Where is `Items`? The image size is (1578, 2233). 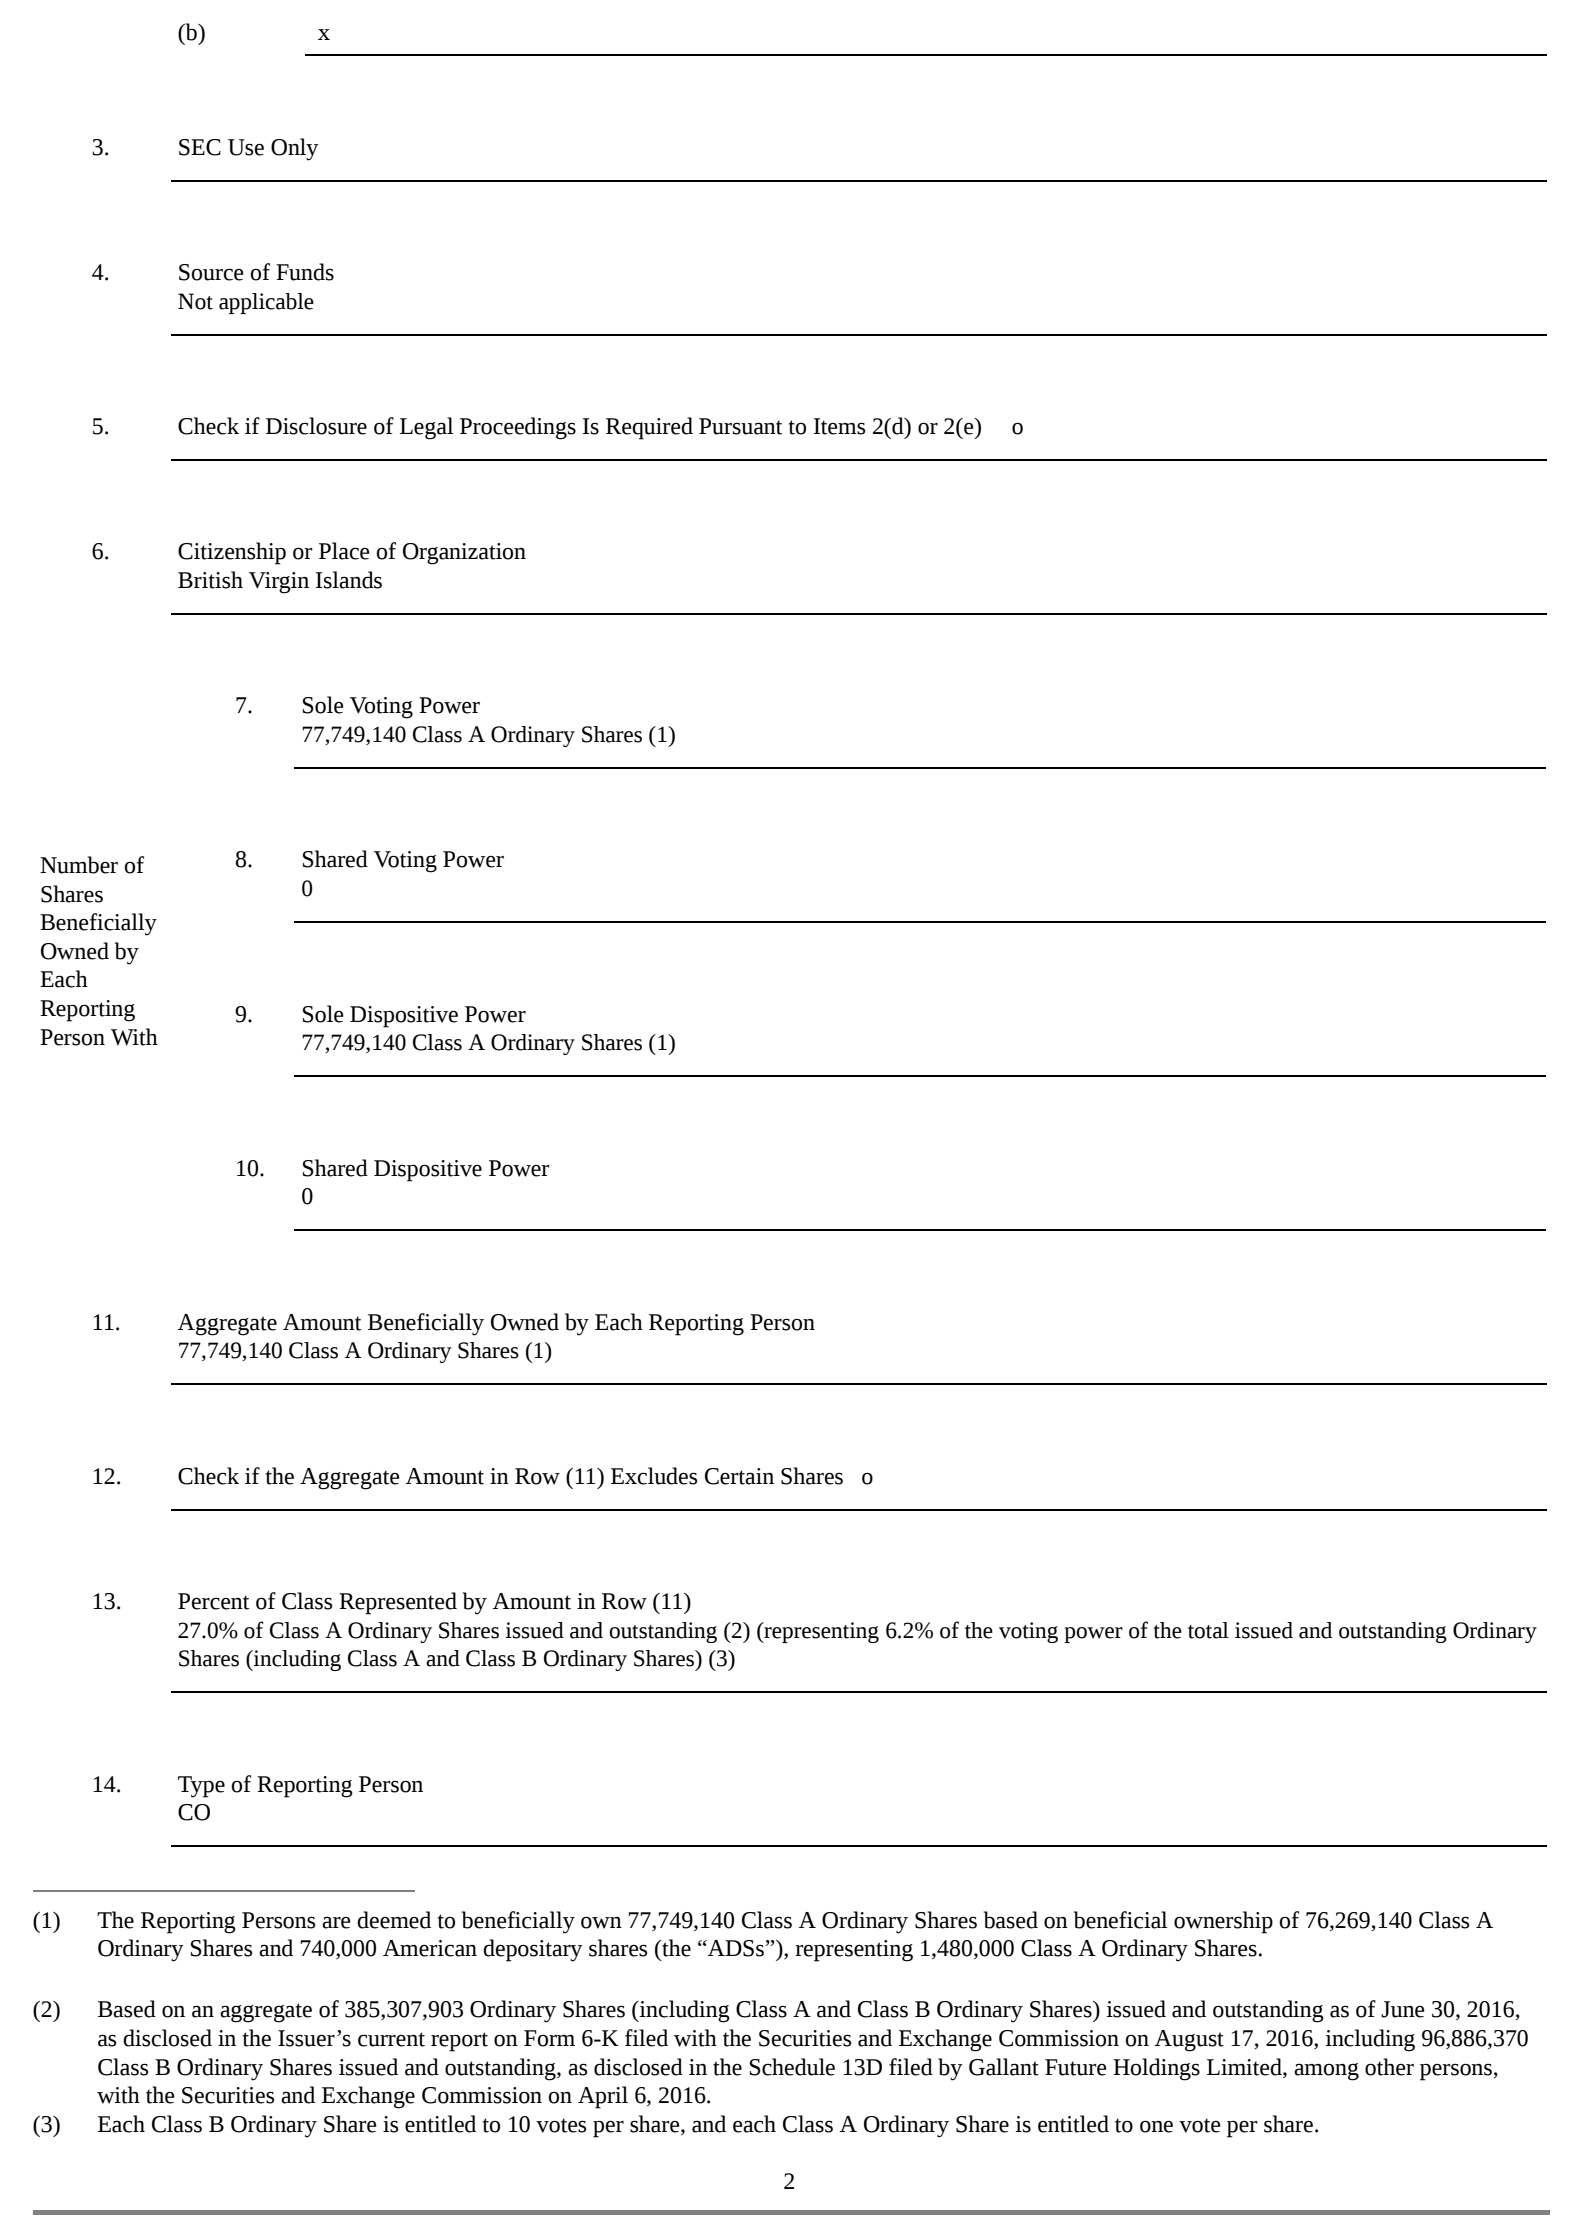
Items is located at coordinates (839, 426).
